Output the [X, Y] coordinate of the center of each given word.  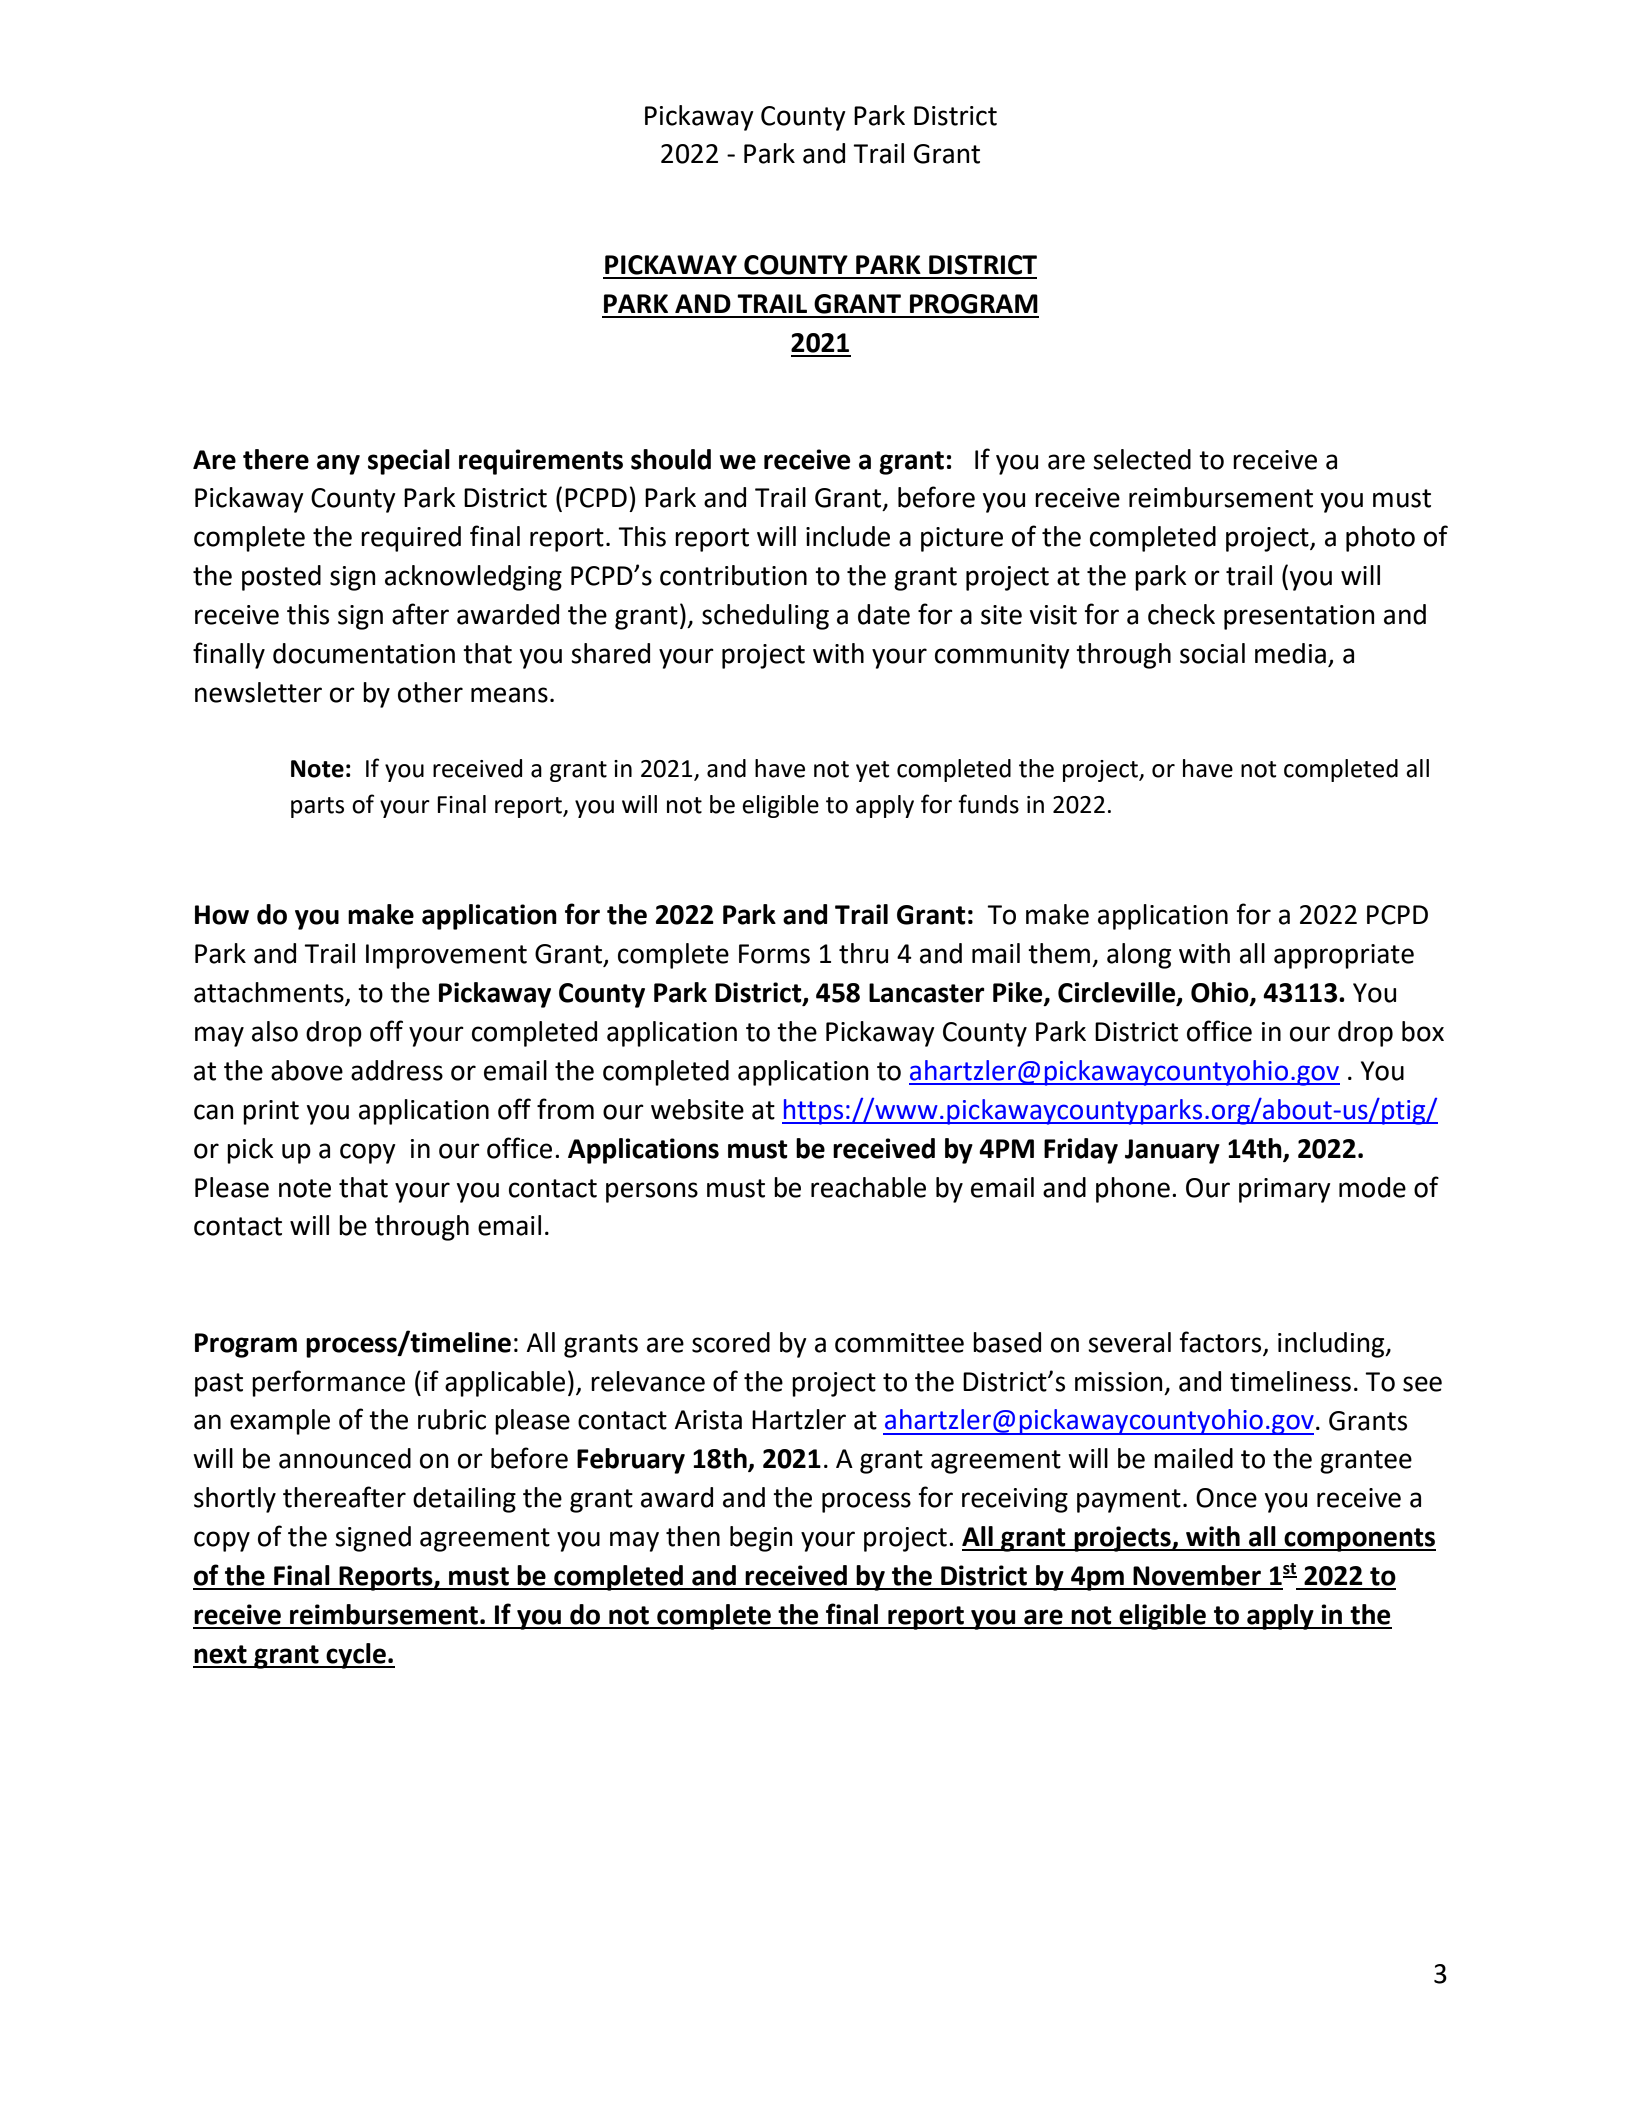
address [397, 1070]
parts [317, 807]
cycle [356, 1656]
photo [1380, 539]
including [1332, 1345]
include [848, 536]
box [1423, 1031]
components [1359, 1540]
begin [761, 1539]
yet [873, 771]
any [338, 464]
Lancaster [927, 993]
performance [328, 1383]
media [1290, 653]
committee [899, 1343]
